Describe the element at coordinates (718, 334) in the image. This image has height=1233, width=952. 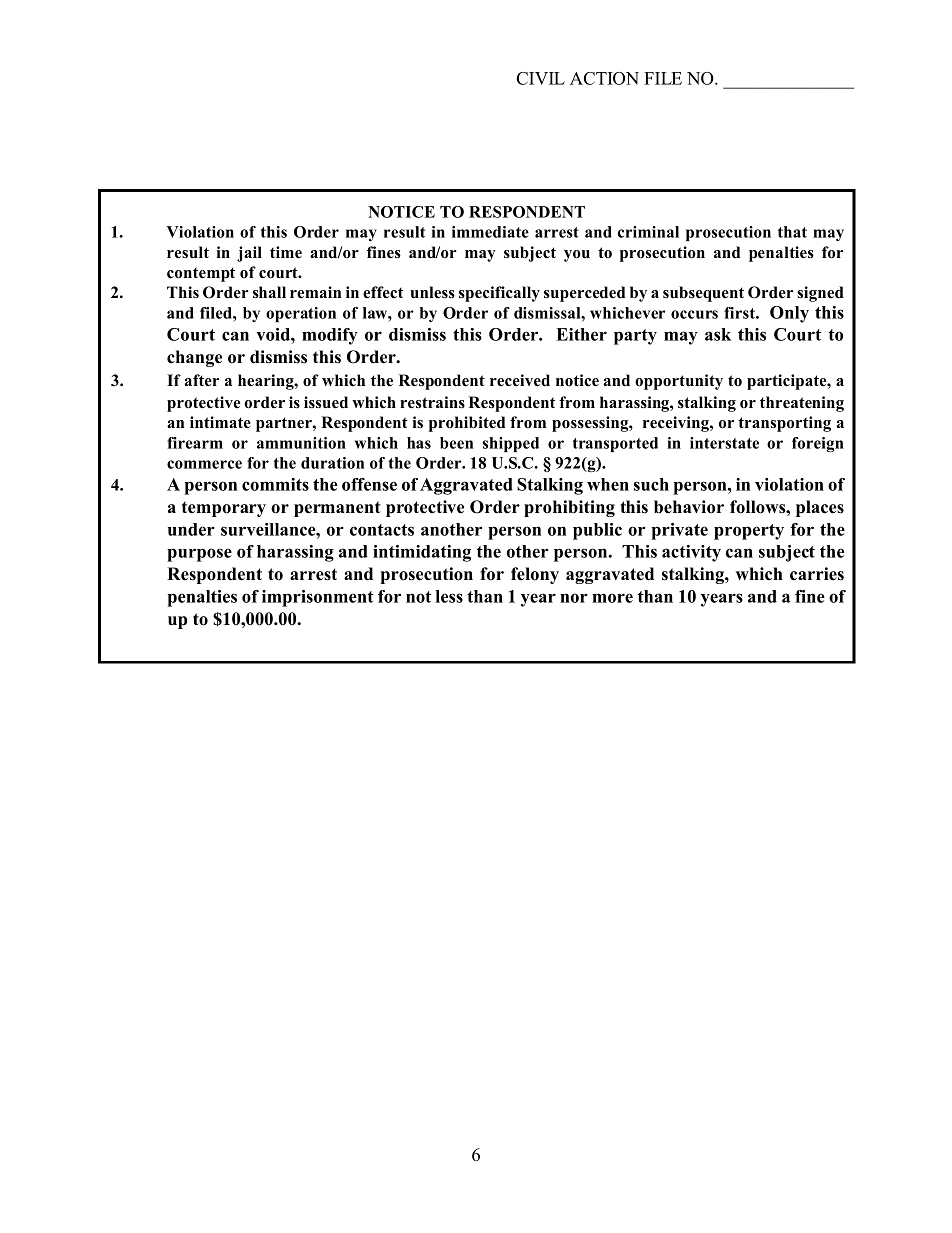
I see `ask` at that location.
